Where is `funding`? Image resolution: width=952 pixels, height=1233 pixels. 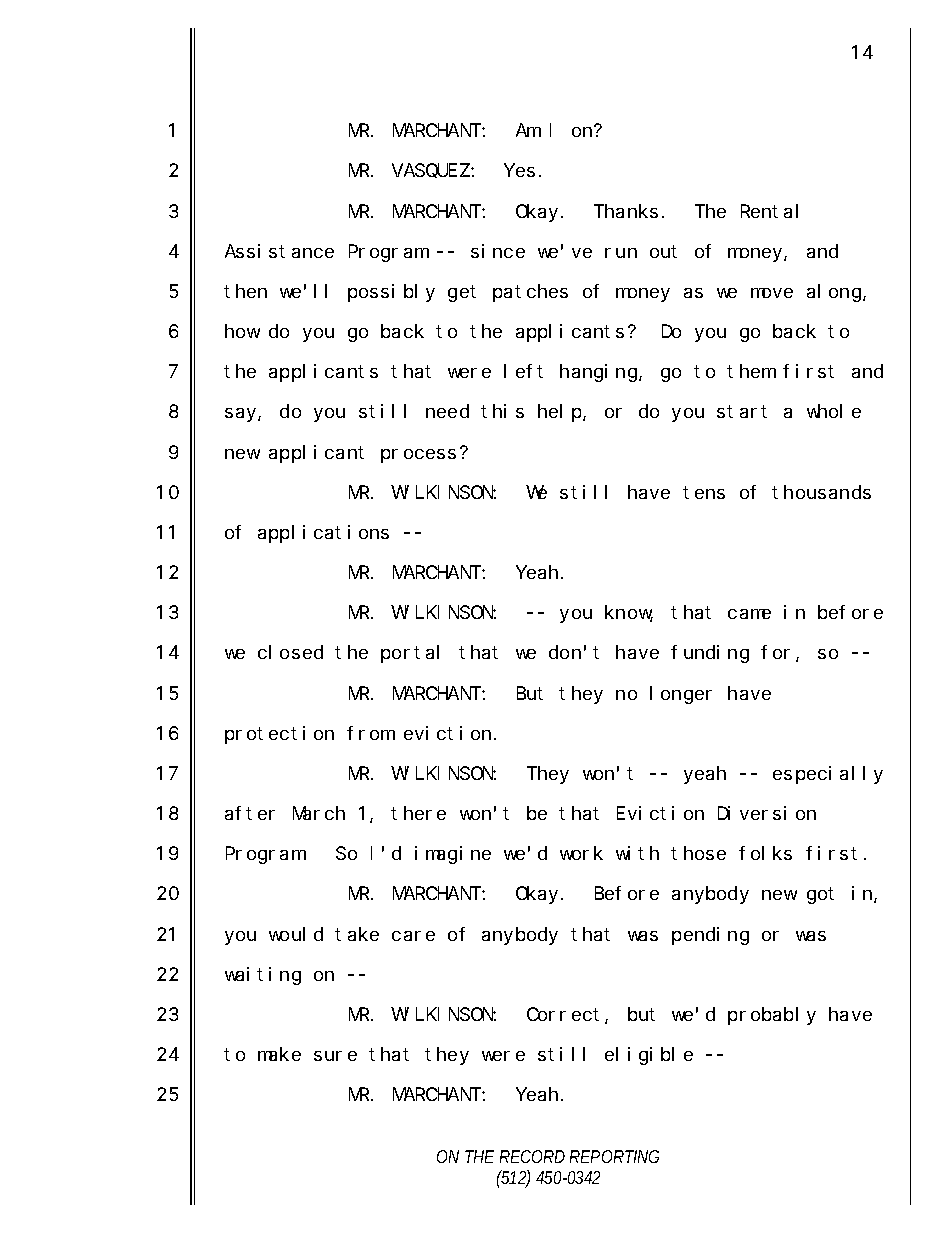
funding is located at coordinates (710, 654).
